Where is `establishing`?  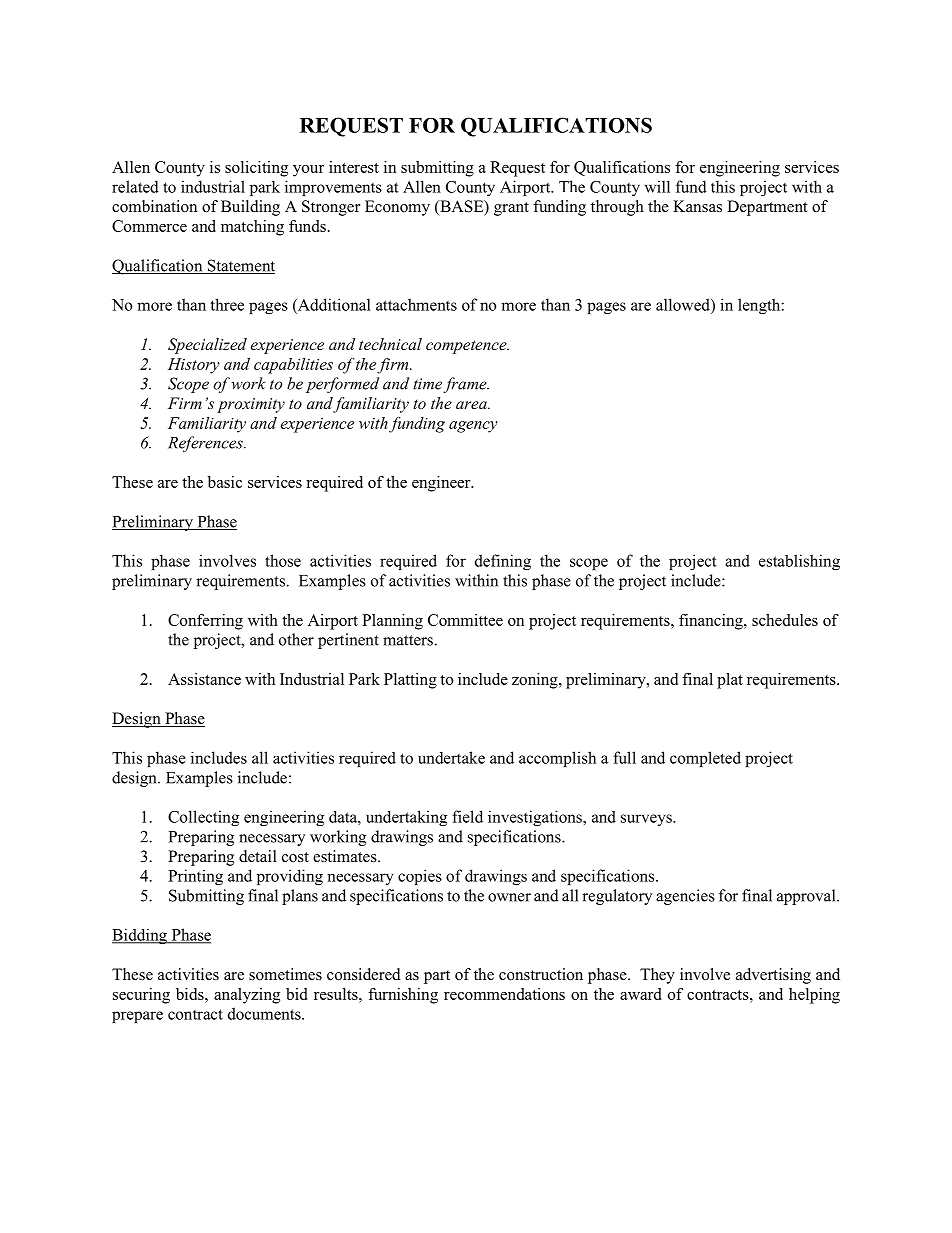
establishing is located at coordinates (799, 562).
